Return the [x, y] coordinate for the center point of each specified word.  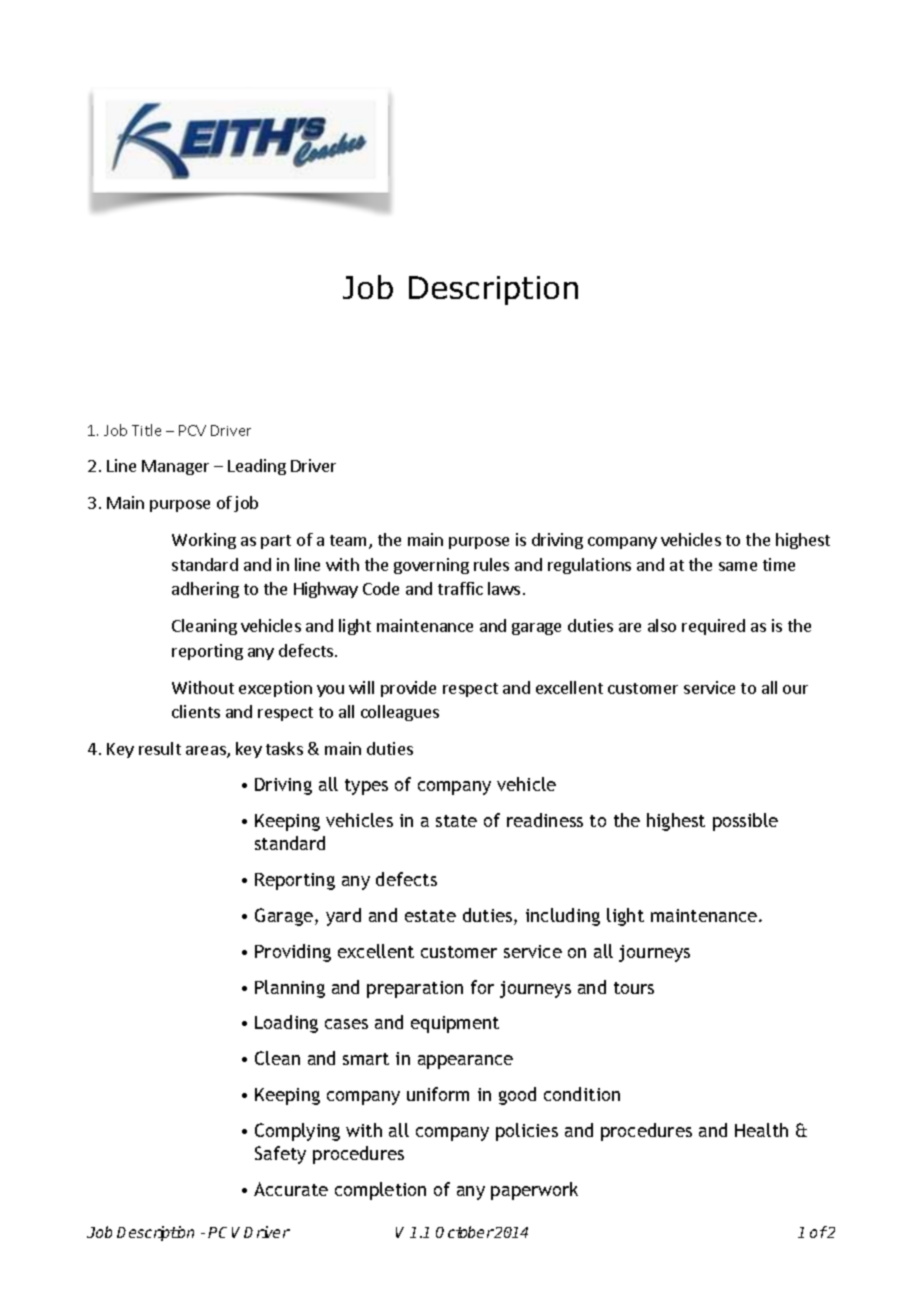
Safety [280, 1155]
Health [761, 1130]
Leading [257, 467]
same [738, 566]
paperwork [534, 1191]
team [350, 542]
